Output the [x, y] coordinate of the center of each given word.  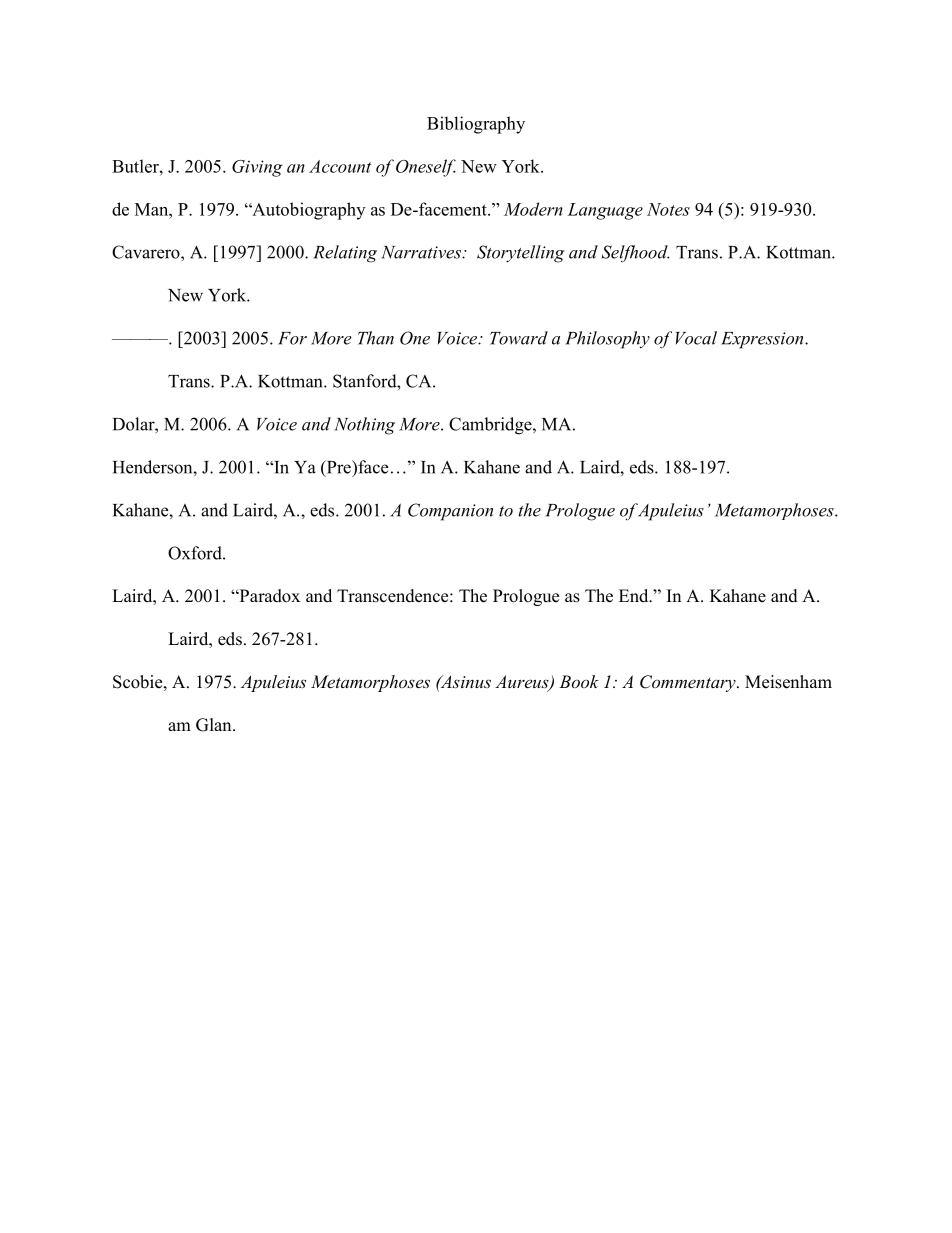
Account [340, 166]
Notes [668, 209]
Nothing [364, 426]
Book [579, 681]
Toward [519, 338]
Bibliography [476, 125]
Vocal [696, 338]
